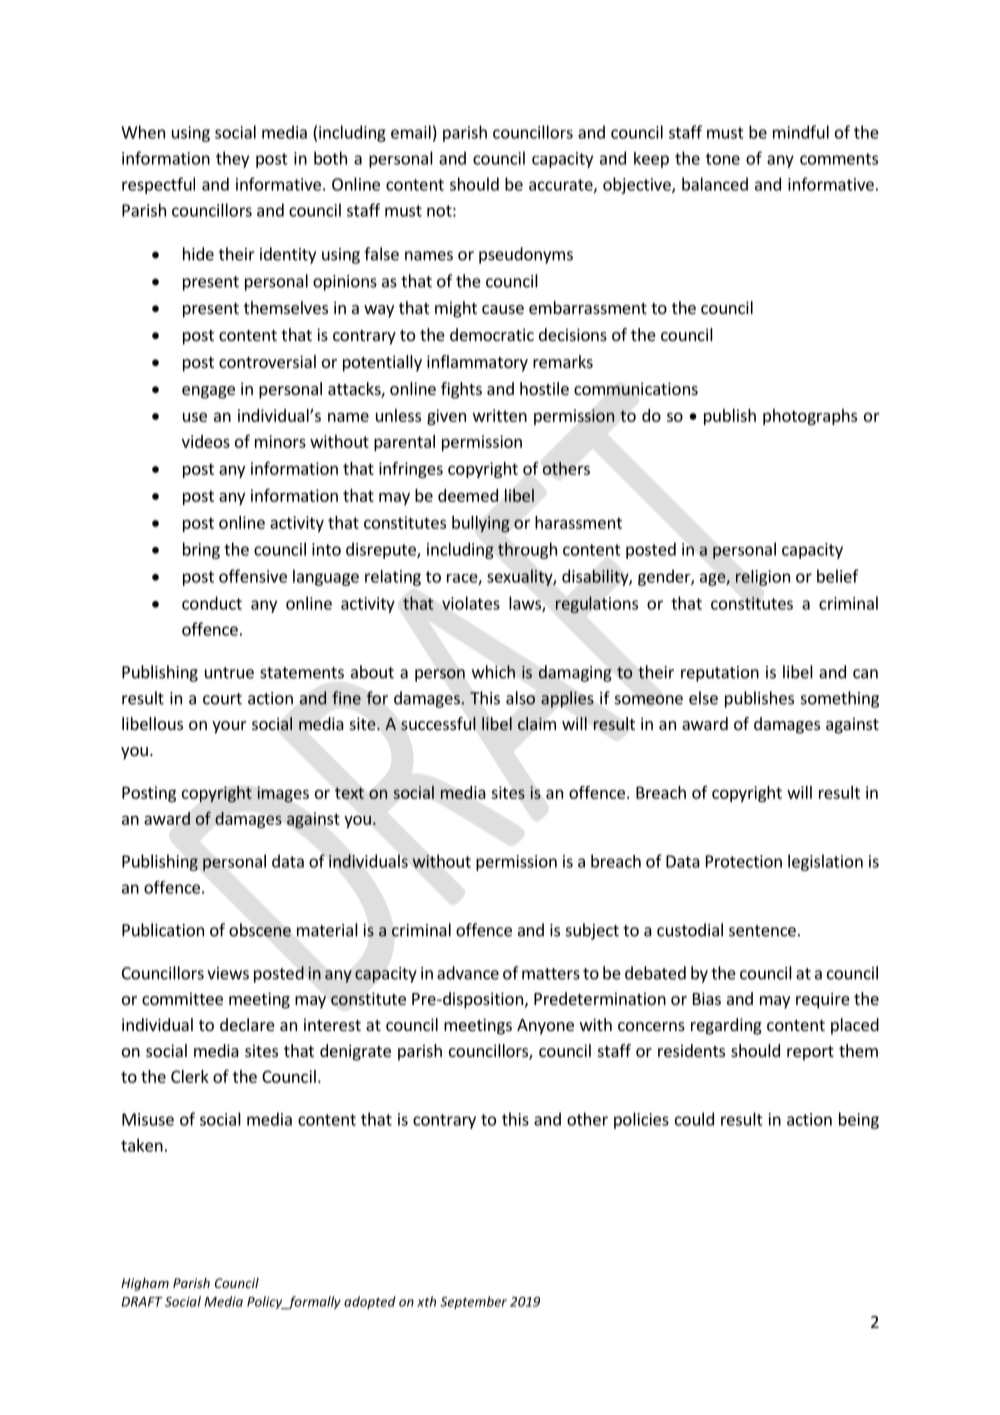 This screenshot has height=1415, width=1000. I want to click on claim, so click(537, 723).
